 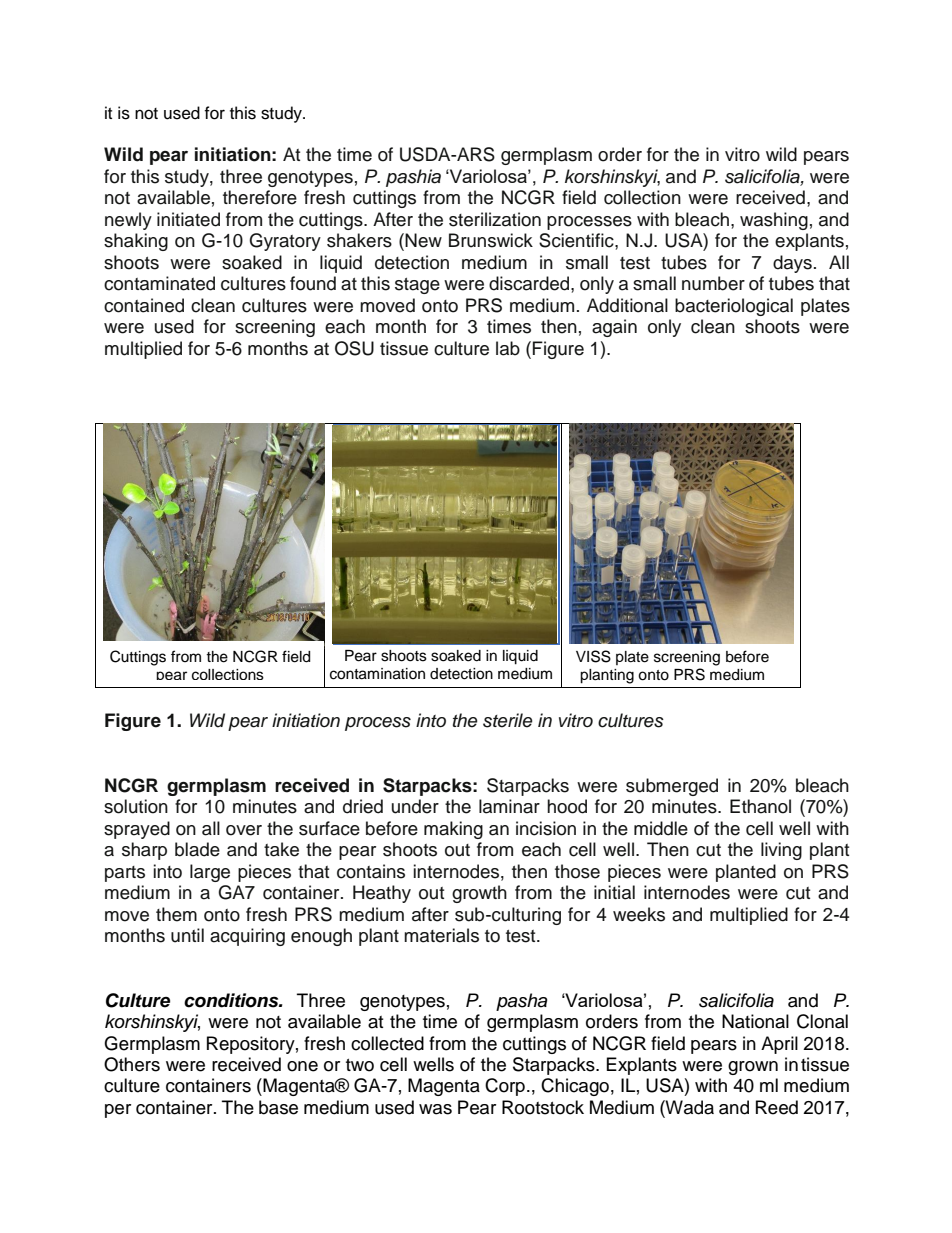 What do you see at coordinates (774, 221) in the screenshot?
I see `washing` at bounding box center [774, 221].
